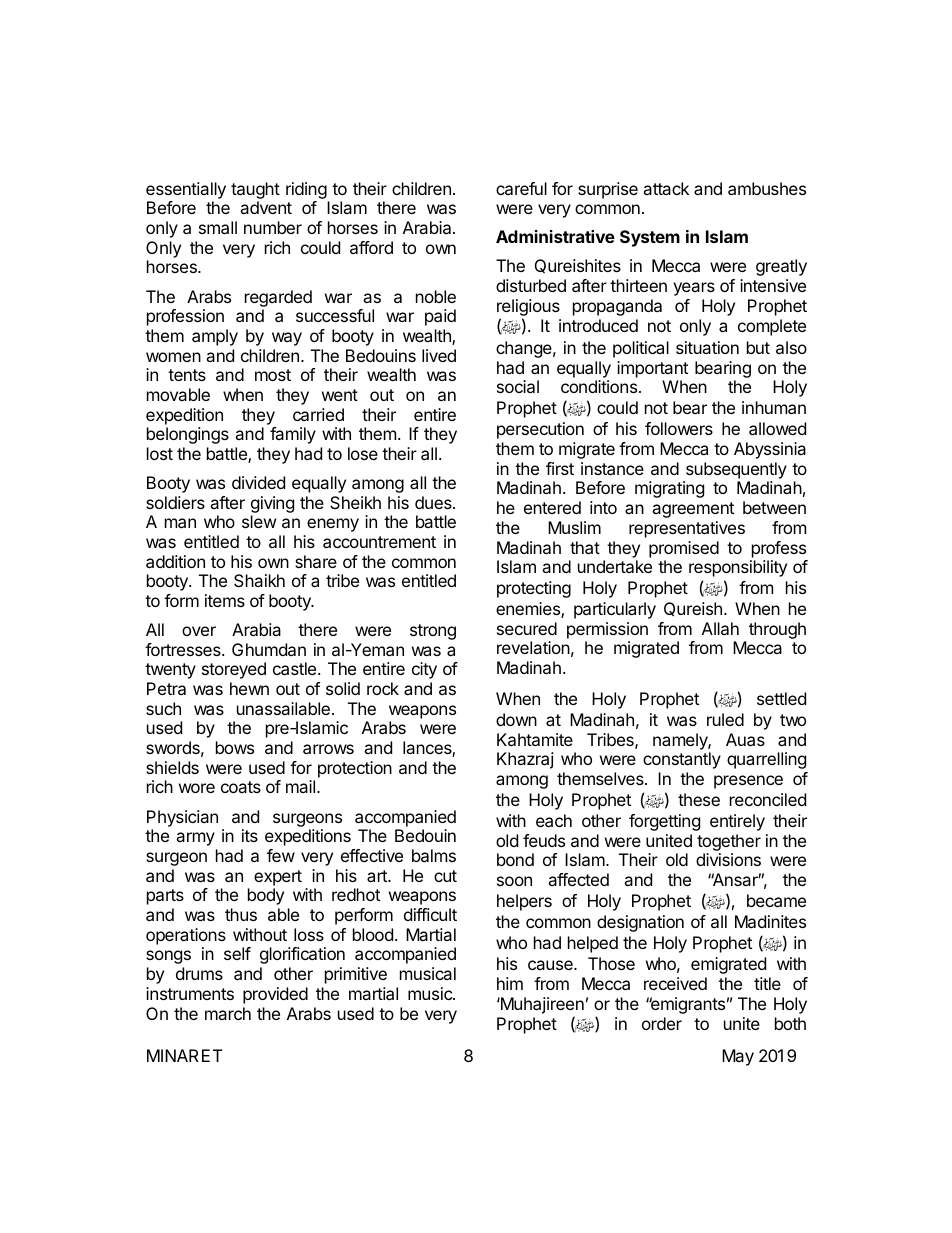 The width and height of the screenshot is (952, 1233). I want to click on items, so click(225, 600).
